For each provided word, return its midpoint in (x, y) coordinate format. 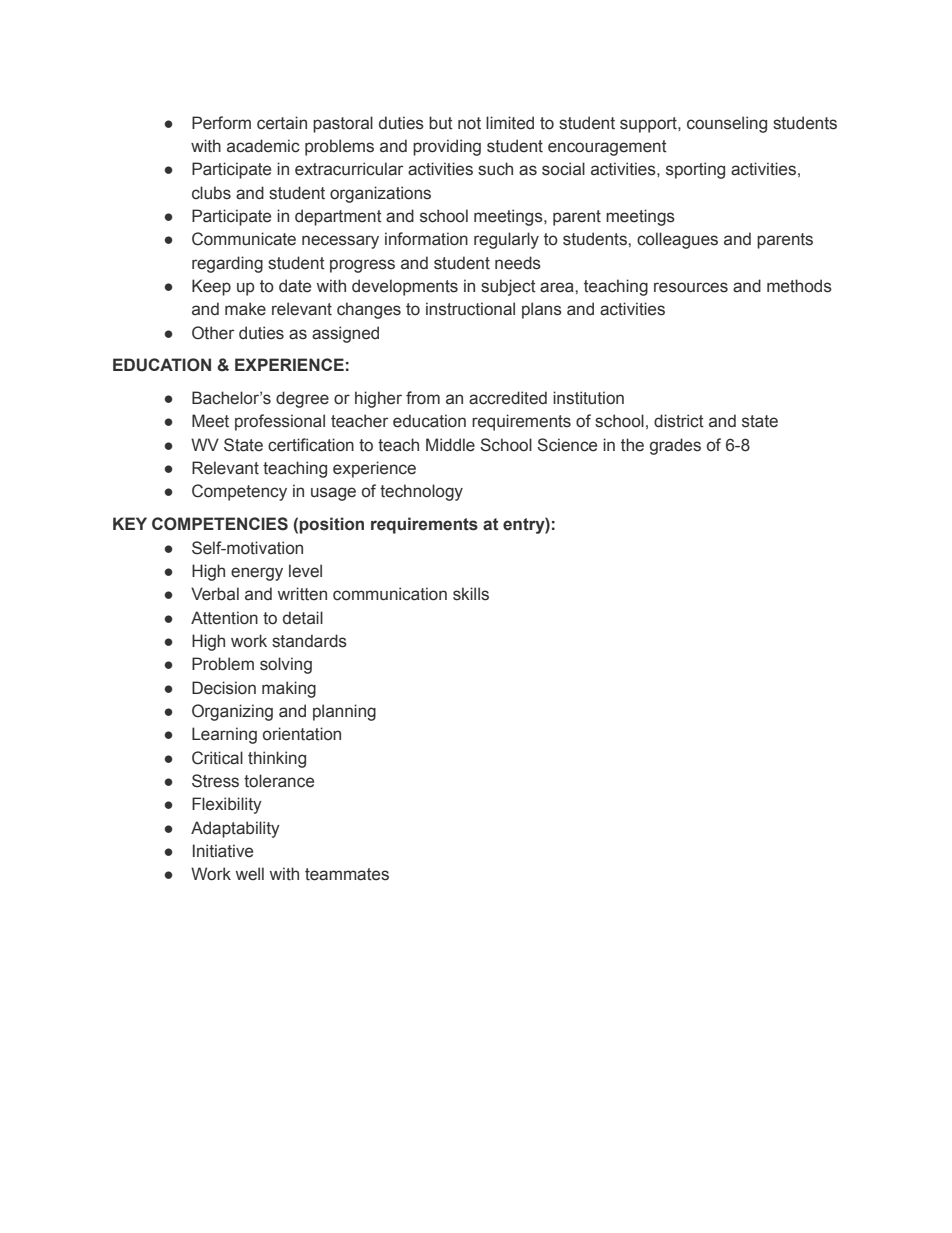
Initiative (223, 851)
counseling (727, 124)
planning (344, 712)
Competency (239, 492)
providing (447, 147)
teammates (347, 874)
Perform (221, 123)
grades (675, 446)
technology (421, 492)
